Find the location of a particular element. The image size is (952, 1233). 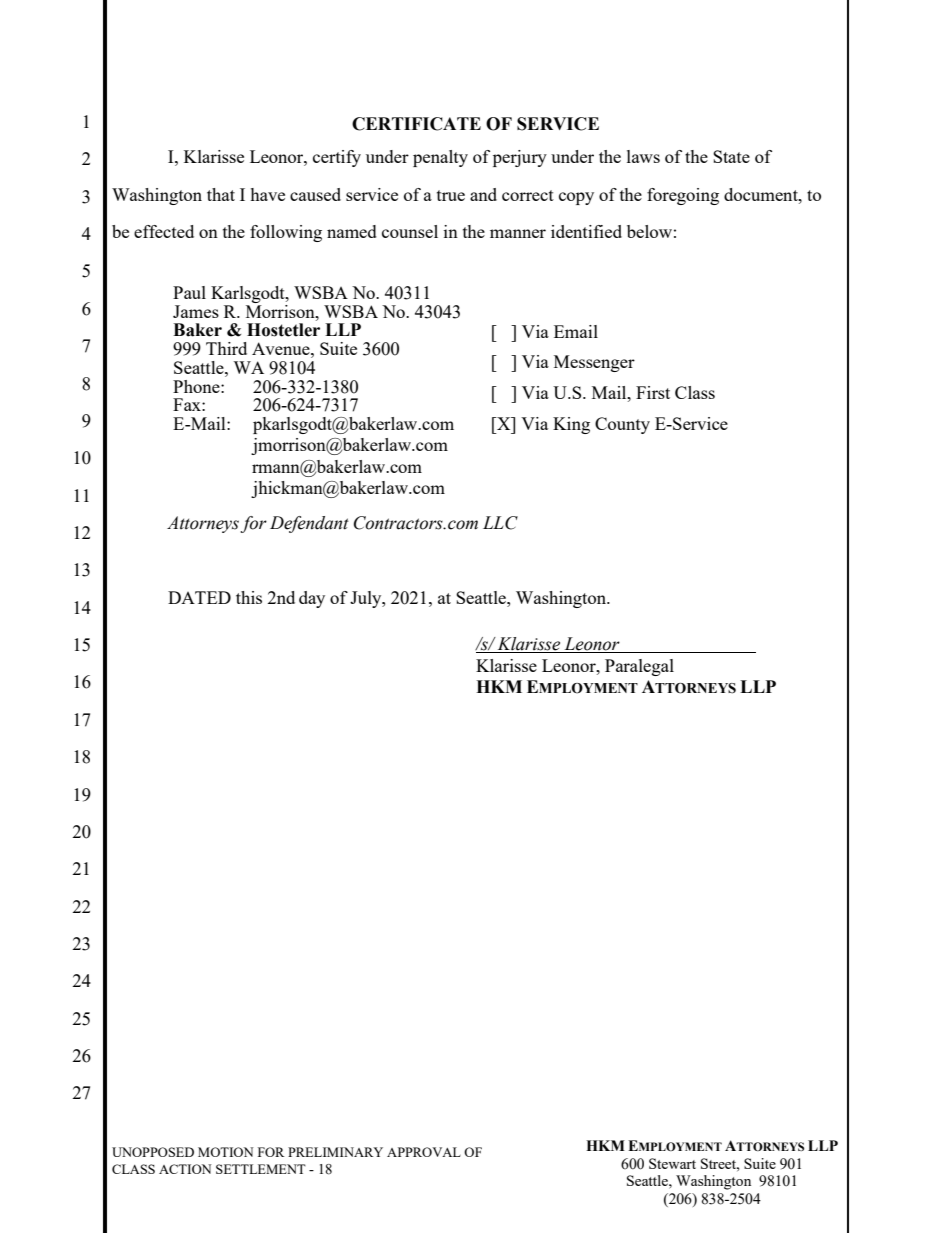

LLC is located at coordinates (500, 523).
